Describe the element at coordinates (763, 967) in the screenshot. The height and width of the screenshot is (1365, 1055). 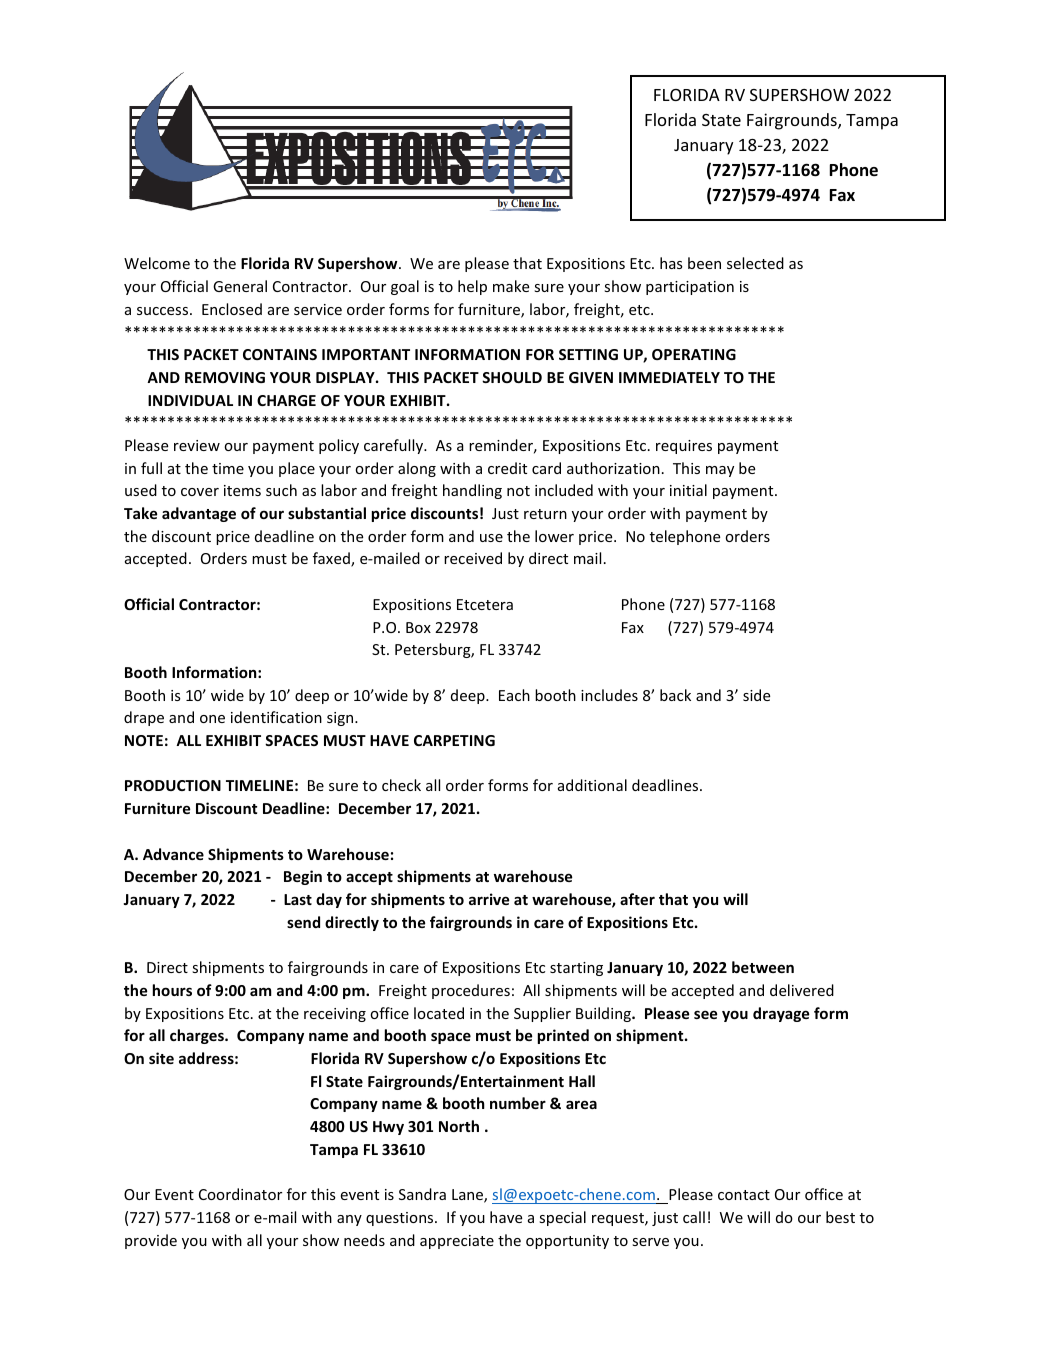
I see `between` at that location.
